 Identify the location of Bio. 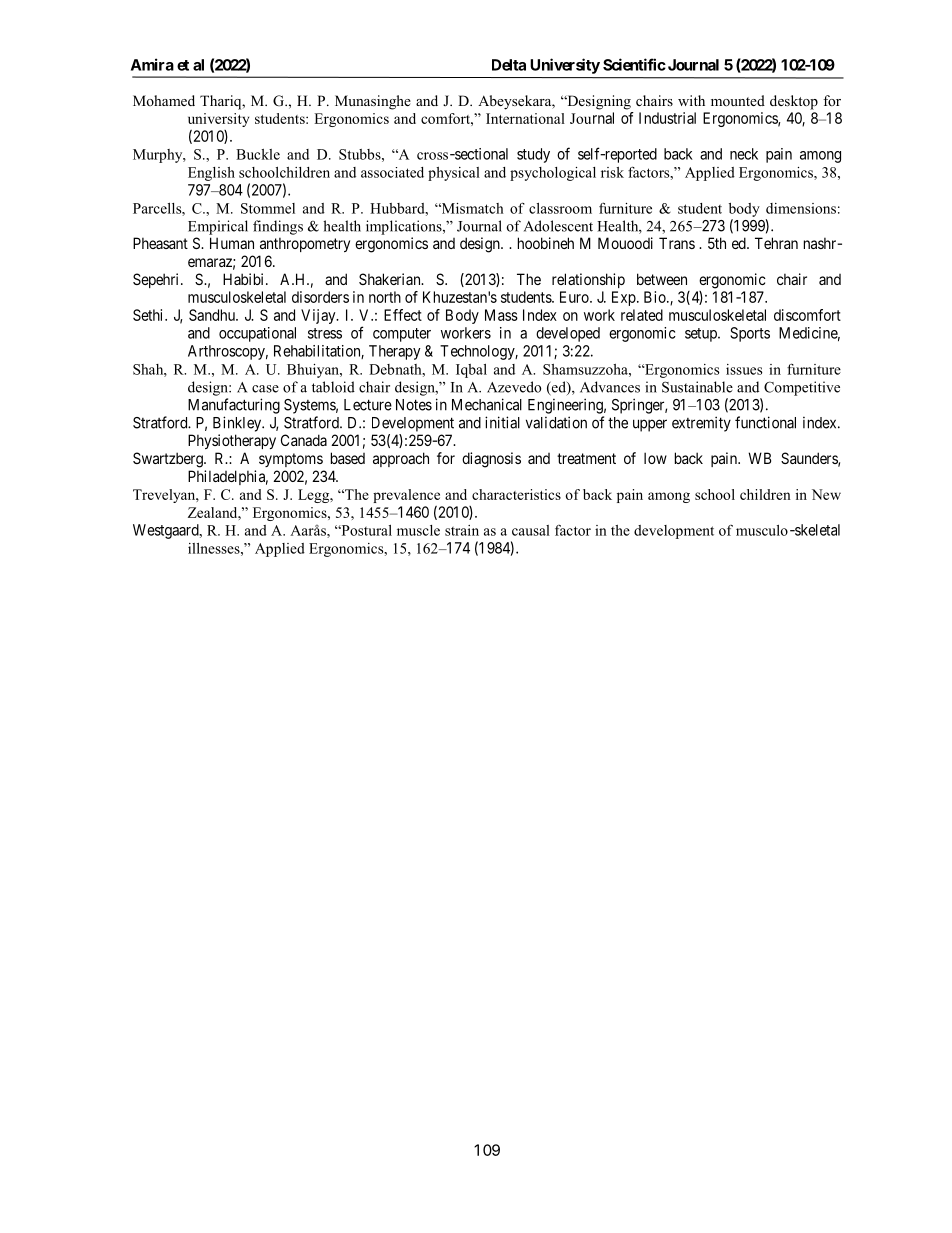
(656, 297).
